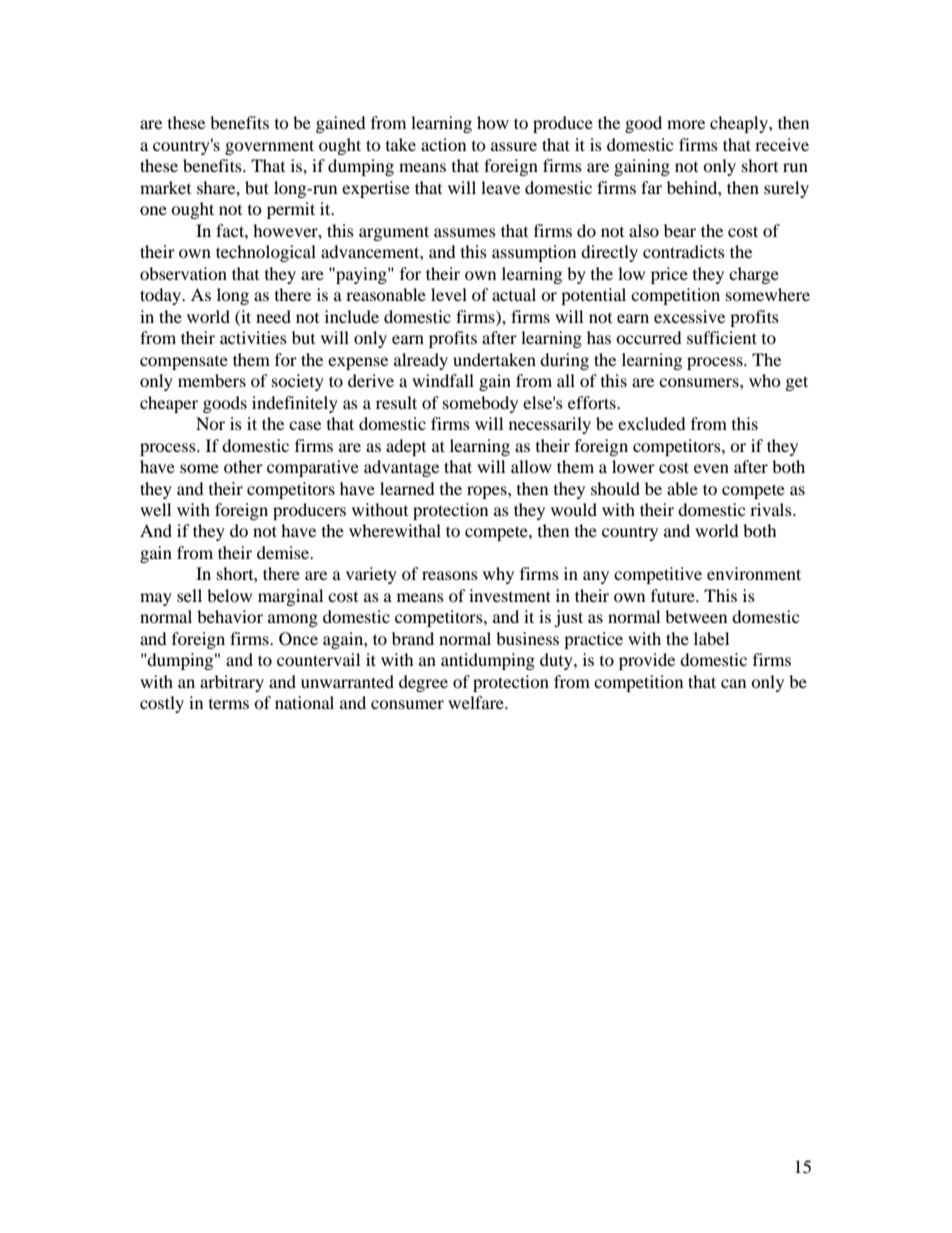 This screenshot has width=952, height=1233. Describe the element at coordinates (740, 124) in the screenshot. I see `cheaply` at that location.
